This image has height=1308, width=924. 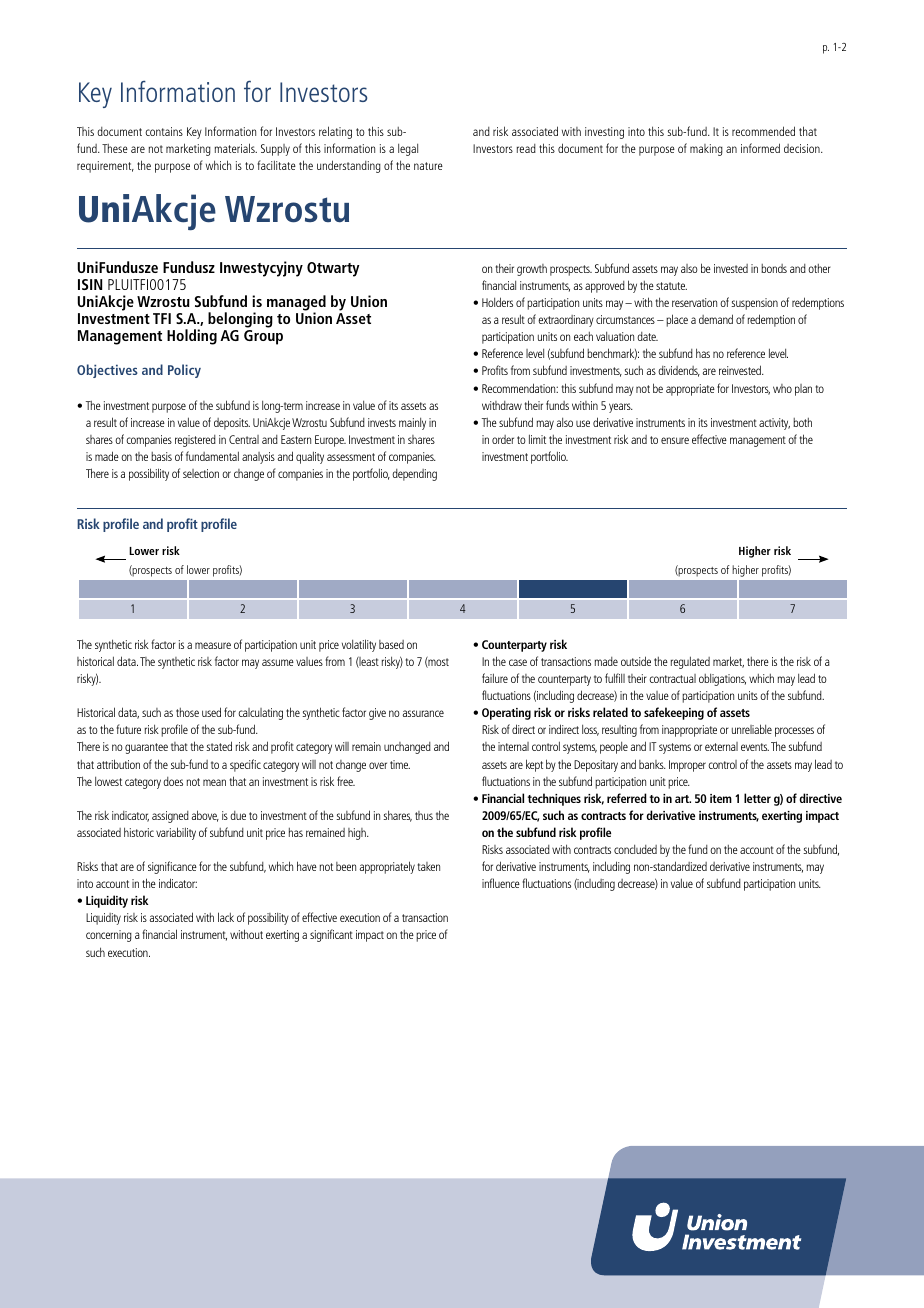 What do you see at coordinates (428, 166) in the image?
I see `nature` at bounding box center [428, 166].
